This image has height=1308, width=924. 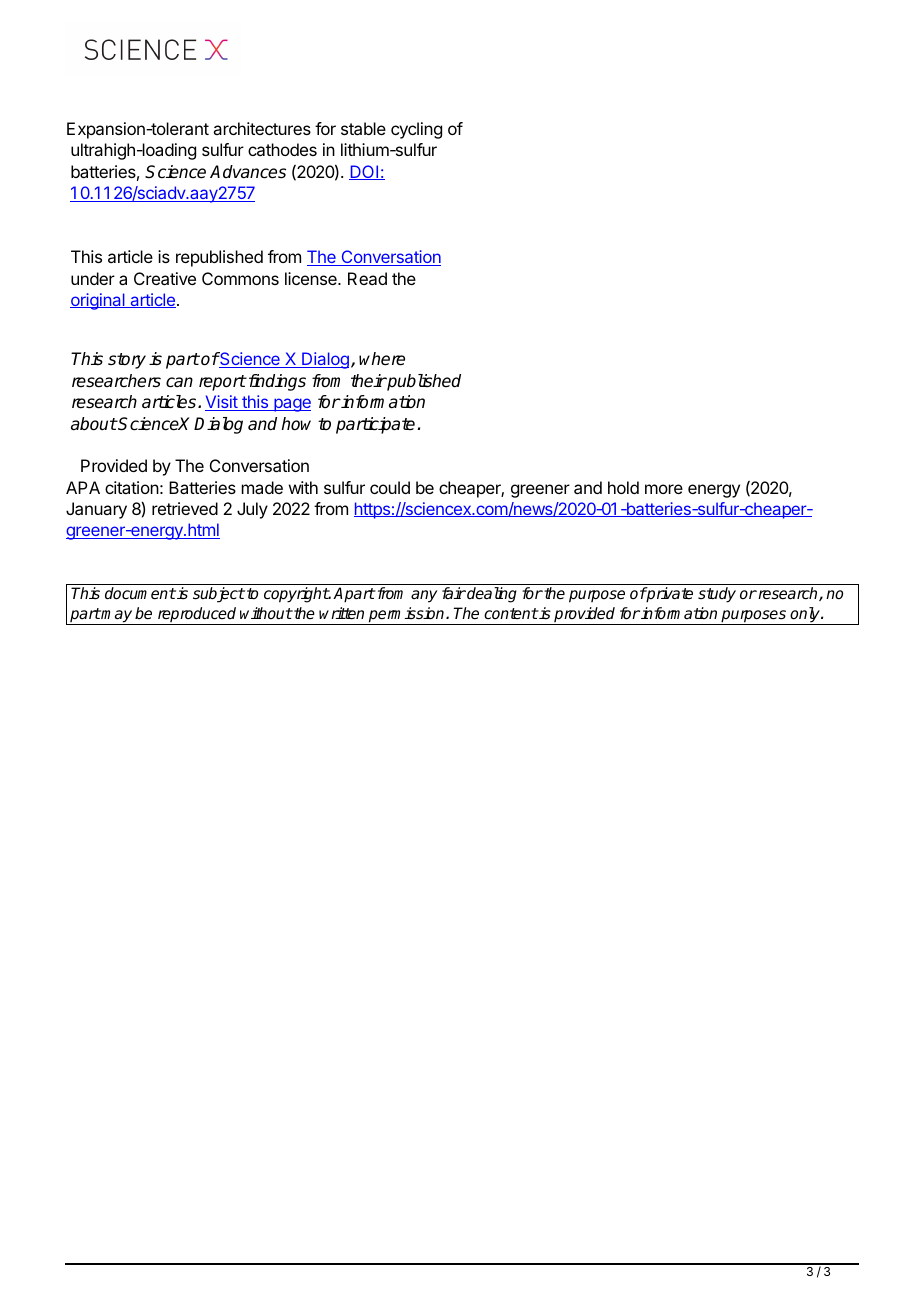 What do you see at coordinates (179, 382) in the image?
I see `can` at bounding box center [179, 382].
